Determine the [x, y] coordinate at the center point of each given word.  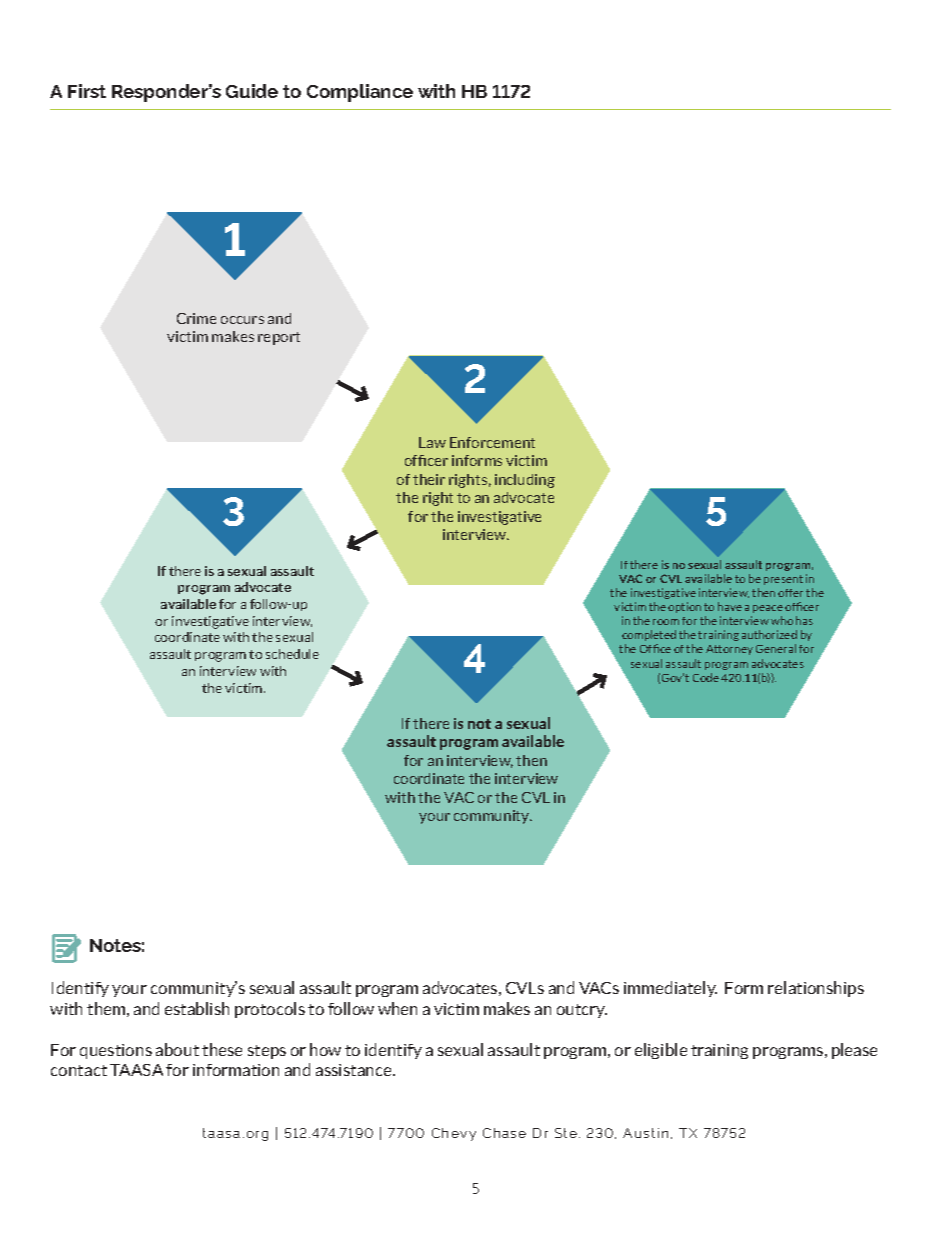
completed [649, 635]
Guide [252, 91]
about [177, 1049]
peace [768, 609]
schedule [292, 654]
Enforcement [492, 442]
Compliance [360, 93]
